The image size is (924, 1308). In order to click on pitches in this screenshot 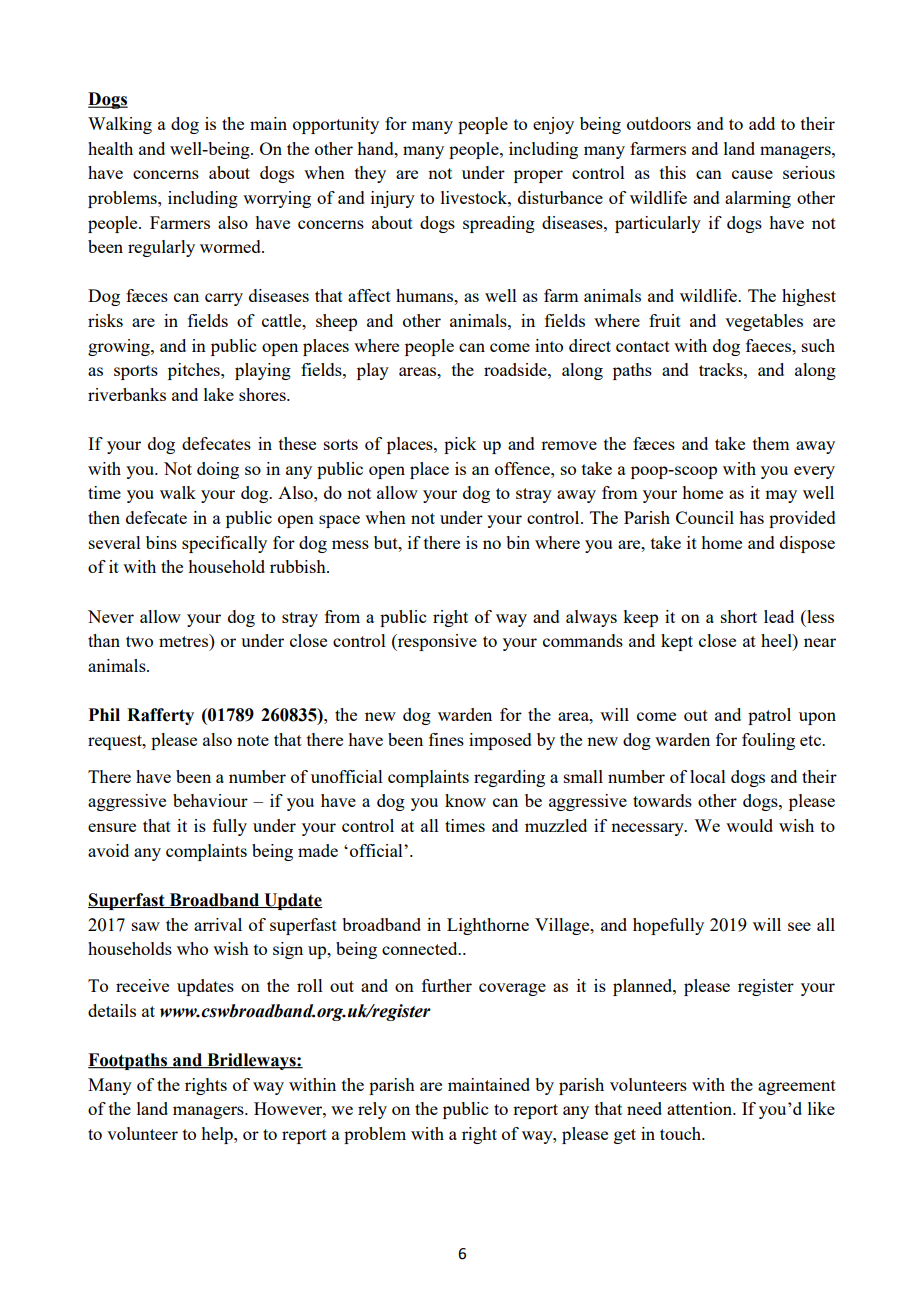, I will do `click(195, 371)`.
